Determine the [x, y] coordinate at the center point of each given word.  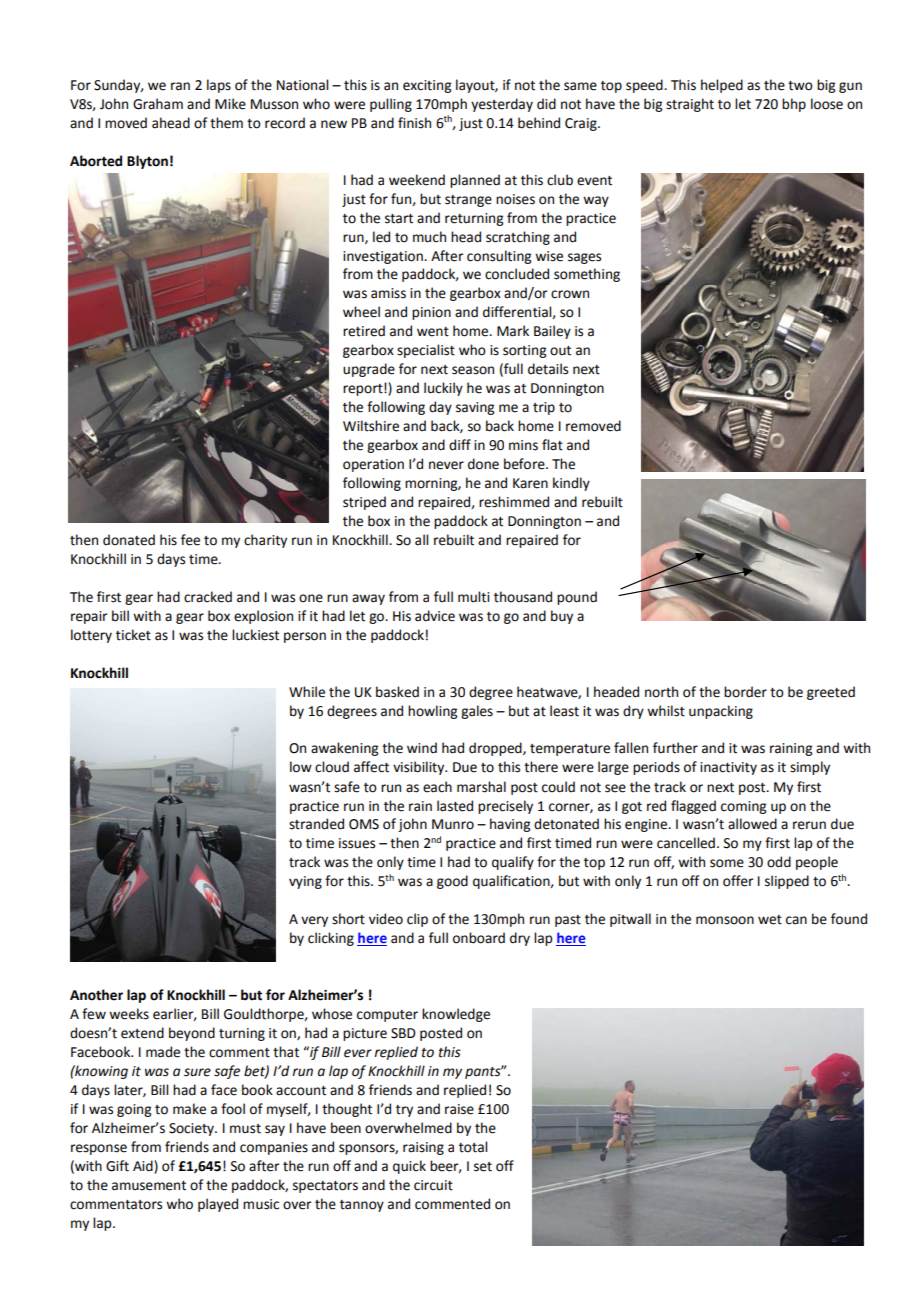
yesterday [502, 105]
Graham [158, 104]
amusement [149, 1186]
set [483, 1167]
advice [435, 616]
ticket [133, 635]
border [745, 692]
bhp [794, 105]
